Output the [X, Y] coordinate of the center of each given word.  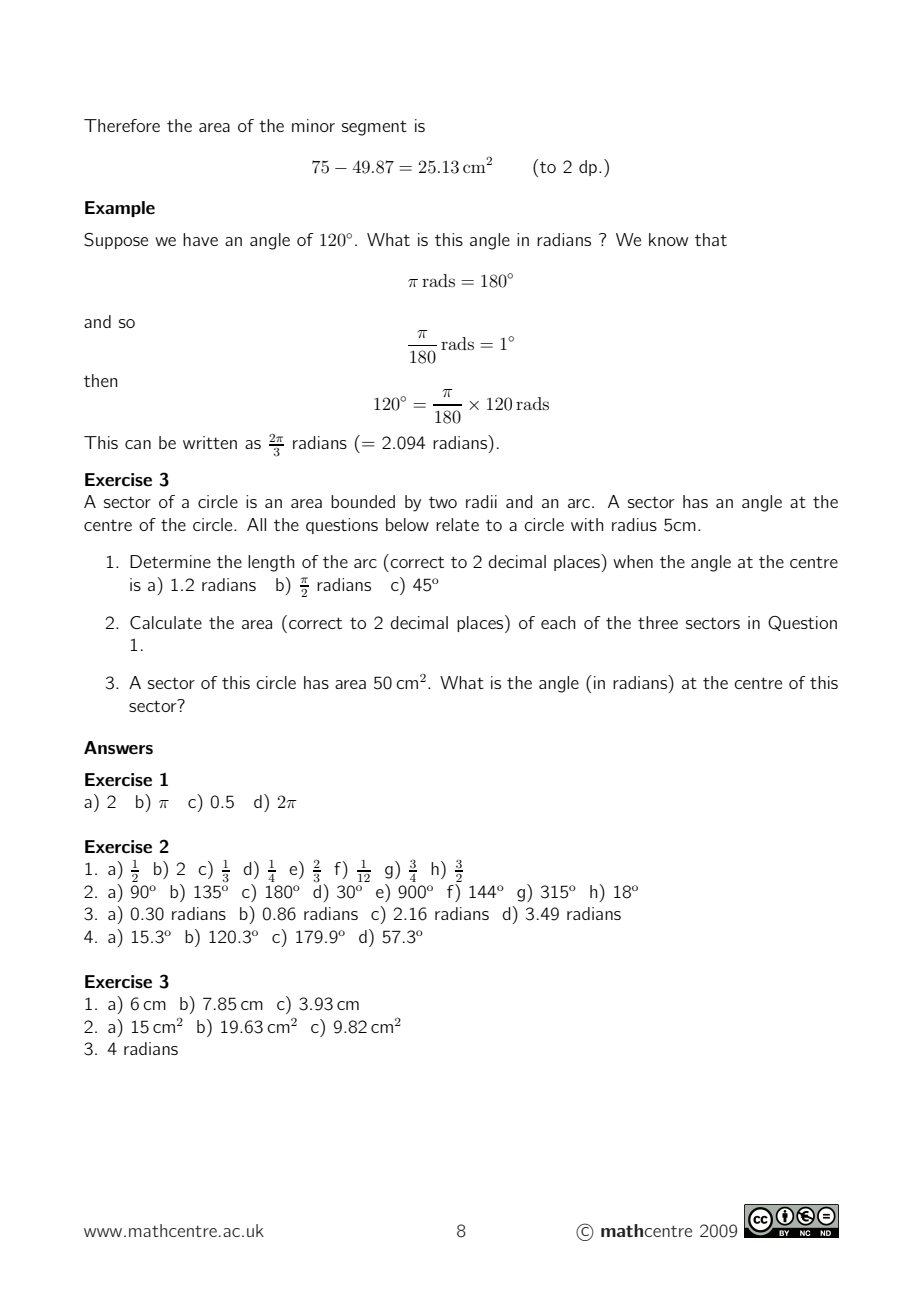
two [443, 502]
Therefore [122, 125]
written [210, 442]
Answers [118, 748]
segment [374, 128]
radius [634, 524]
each [558, 622]
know [668, 239]
